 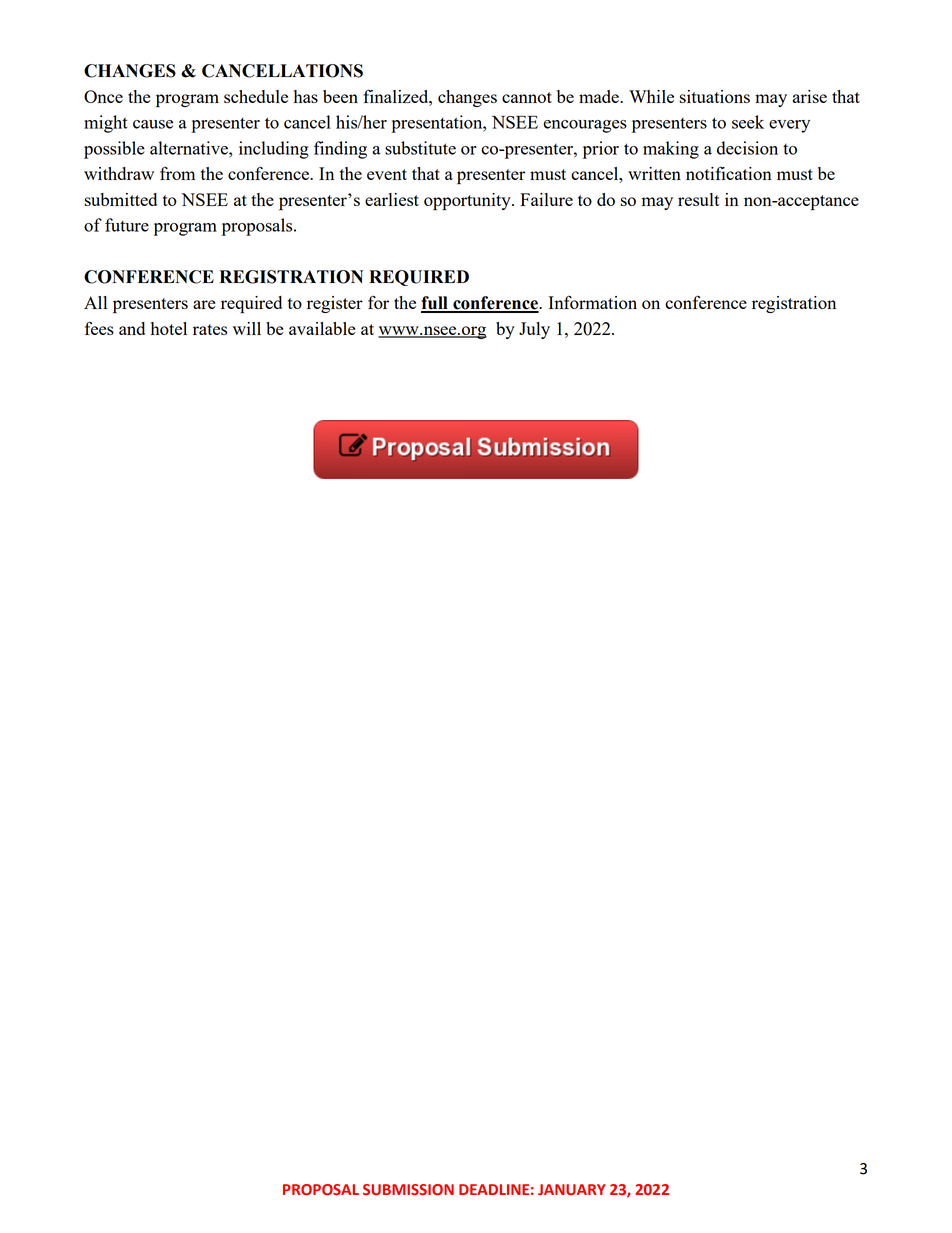 I want to click on Information, so click(x=593, y=302).
